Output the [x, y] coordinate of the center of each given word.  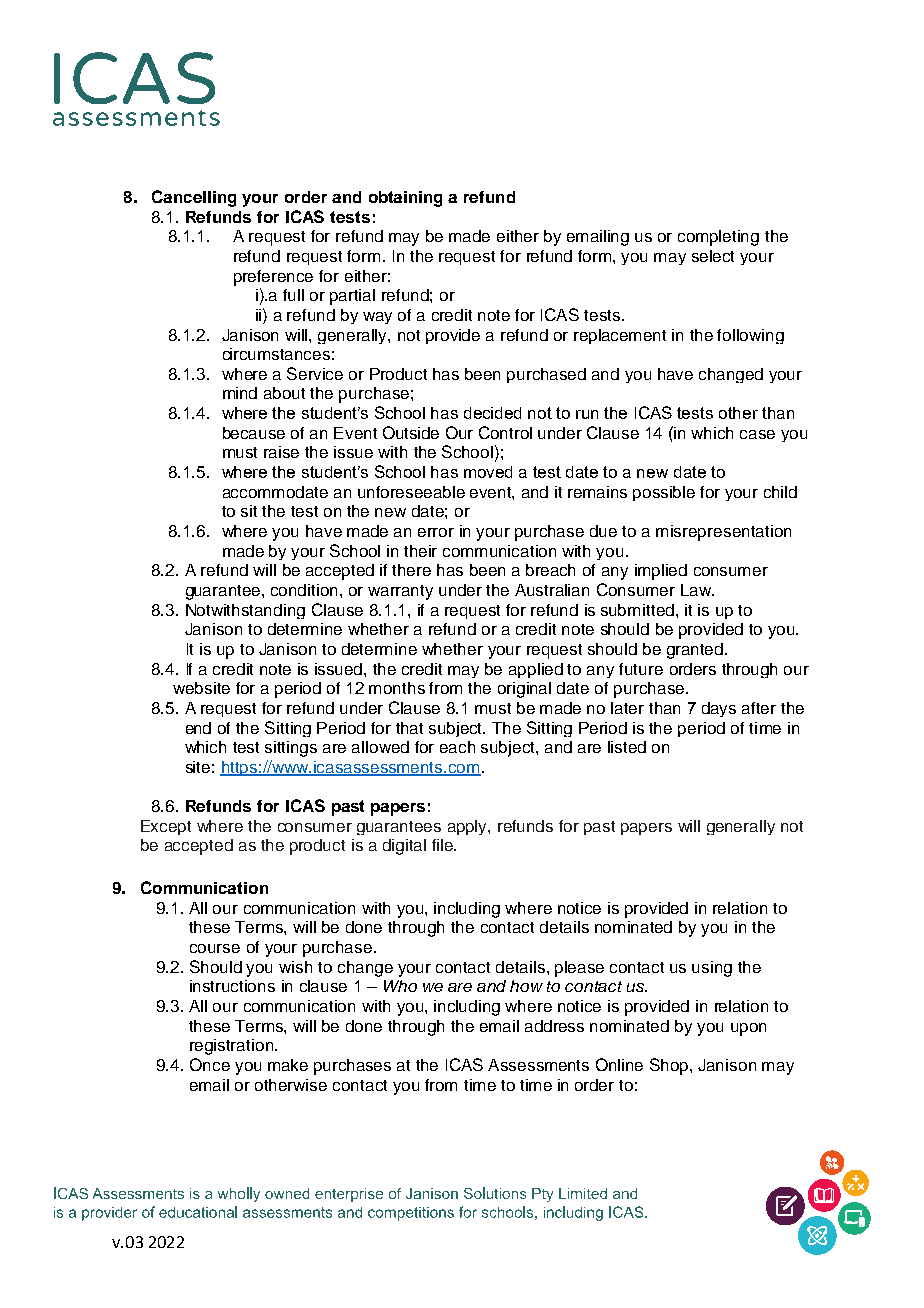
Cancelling [194, 198]
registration [231, 1047]
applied [536, 670]
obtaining [405, 199]
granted [695, 651]
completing [718, 238]
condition [304, 590]
